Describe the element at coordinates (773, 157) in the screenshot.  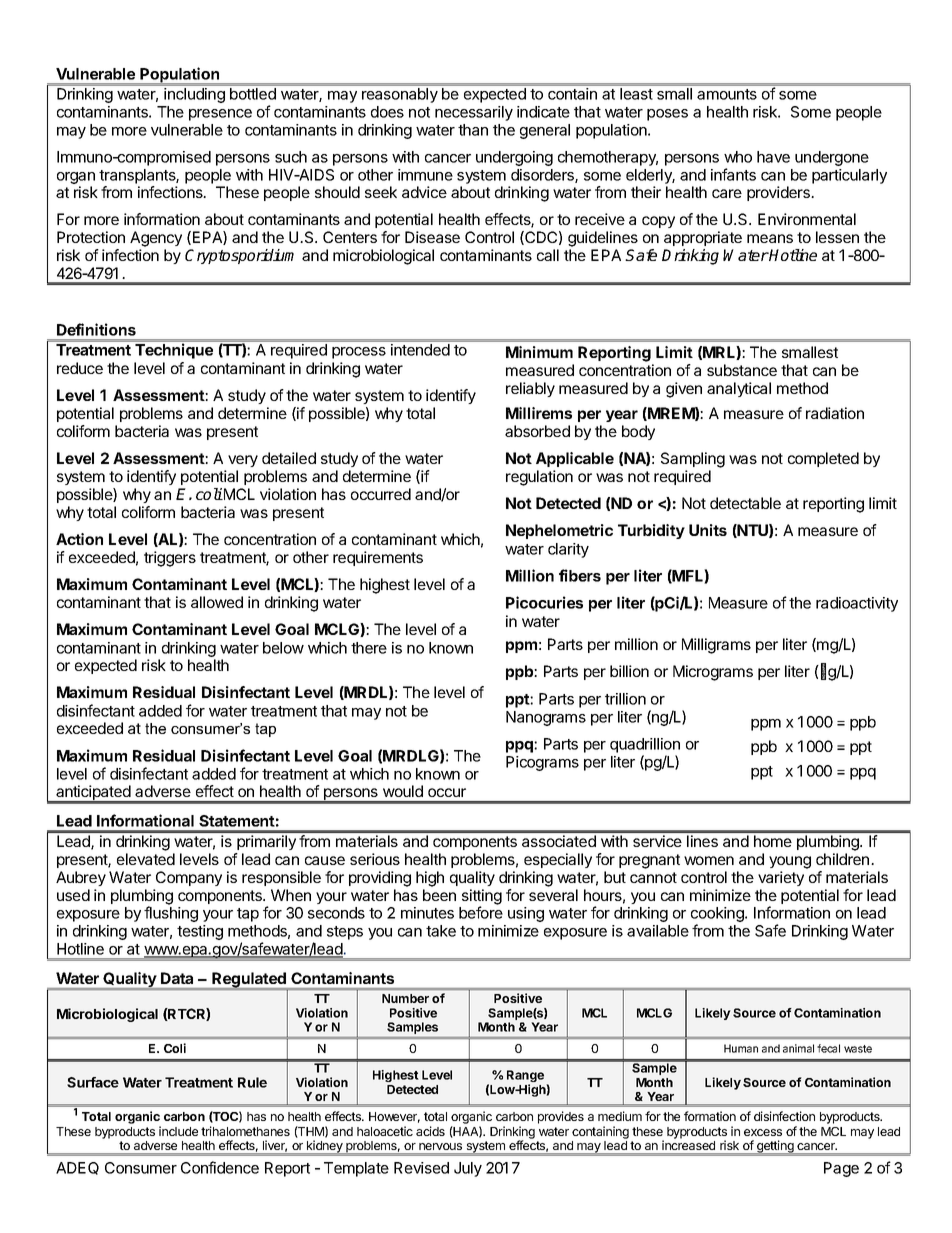
I see `have` at that location.
